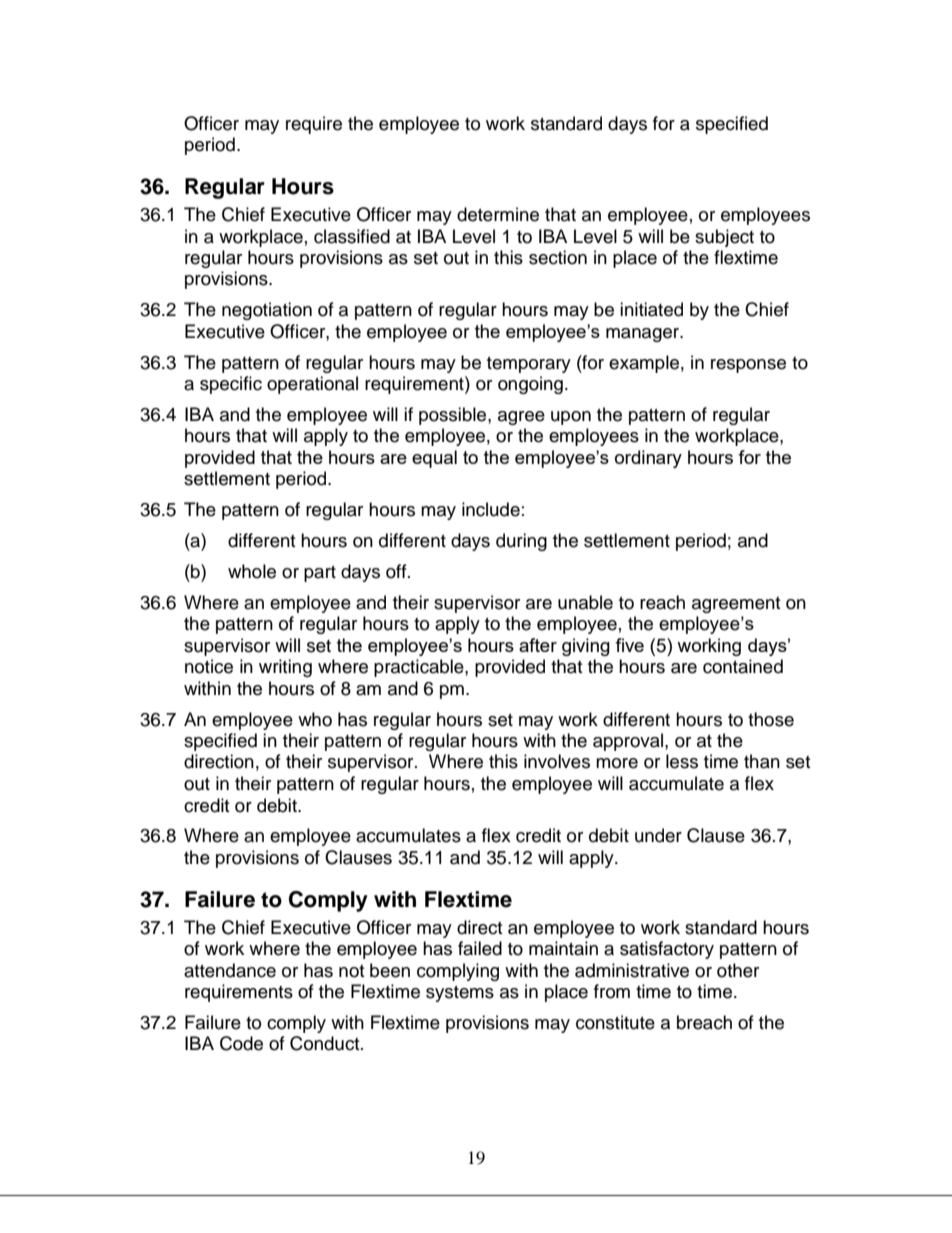 The height and width of the screenshot is (1233, 952). What do you see at coordinates (491, 509) in the screenshot?
I see `include` at bounding box center [491, 509].
